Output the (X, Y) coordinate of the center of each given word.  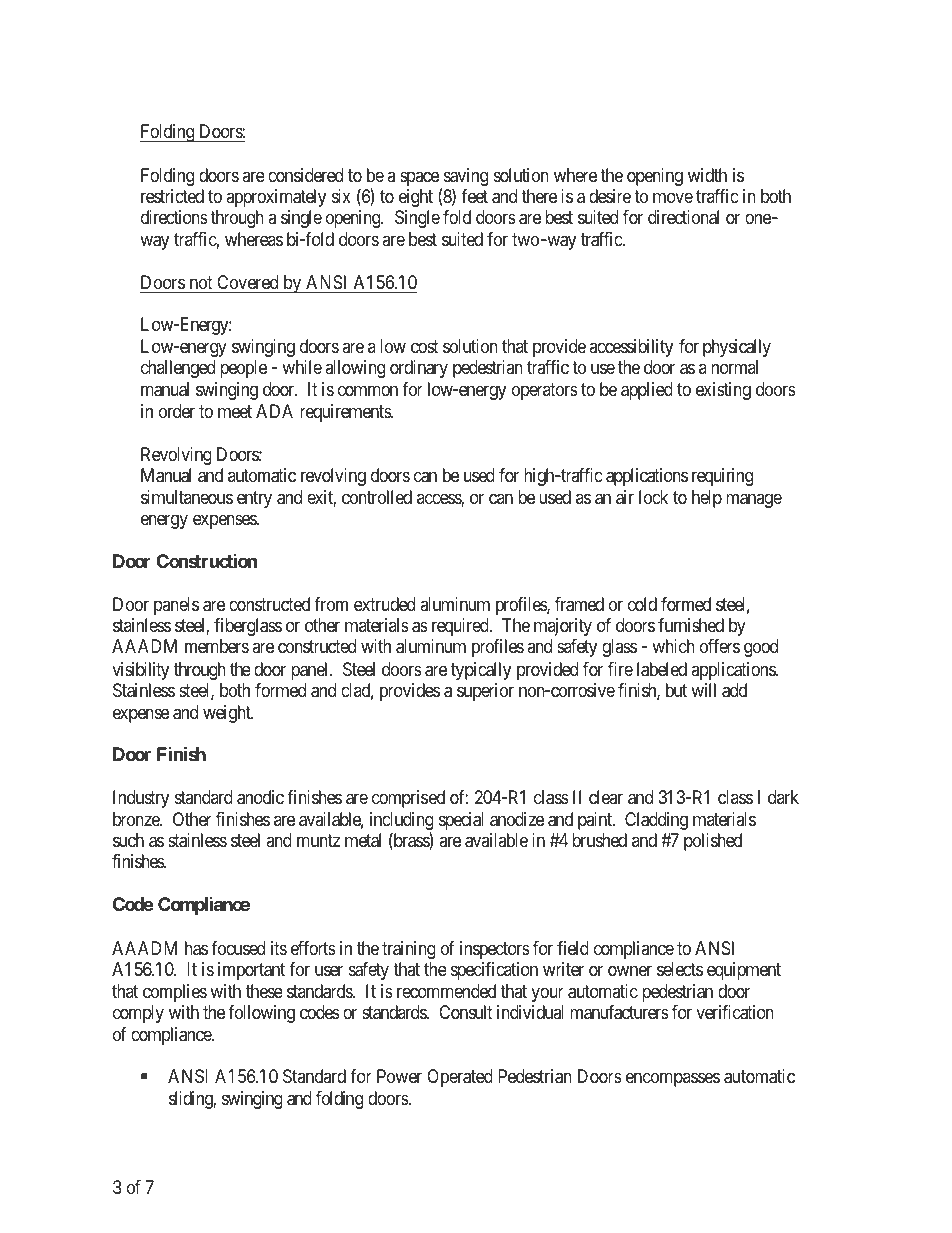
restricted (172, 196)
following (261, 1014)
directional (683, 217)
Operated (460, 1078)
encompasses (673, 1079)
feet (474, 196)
